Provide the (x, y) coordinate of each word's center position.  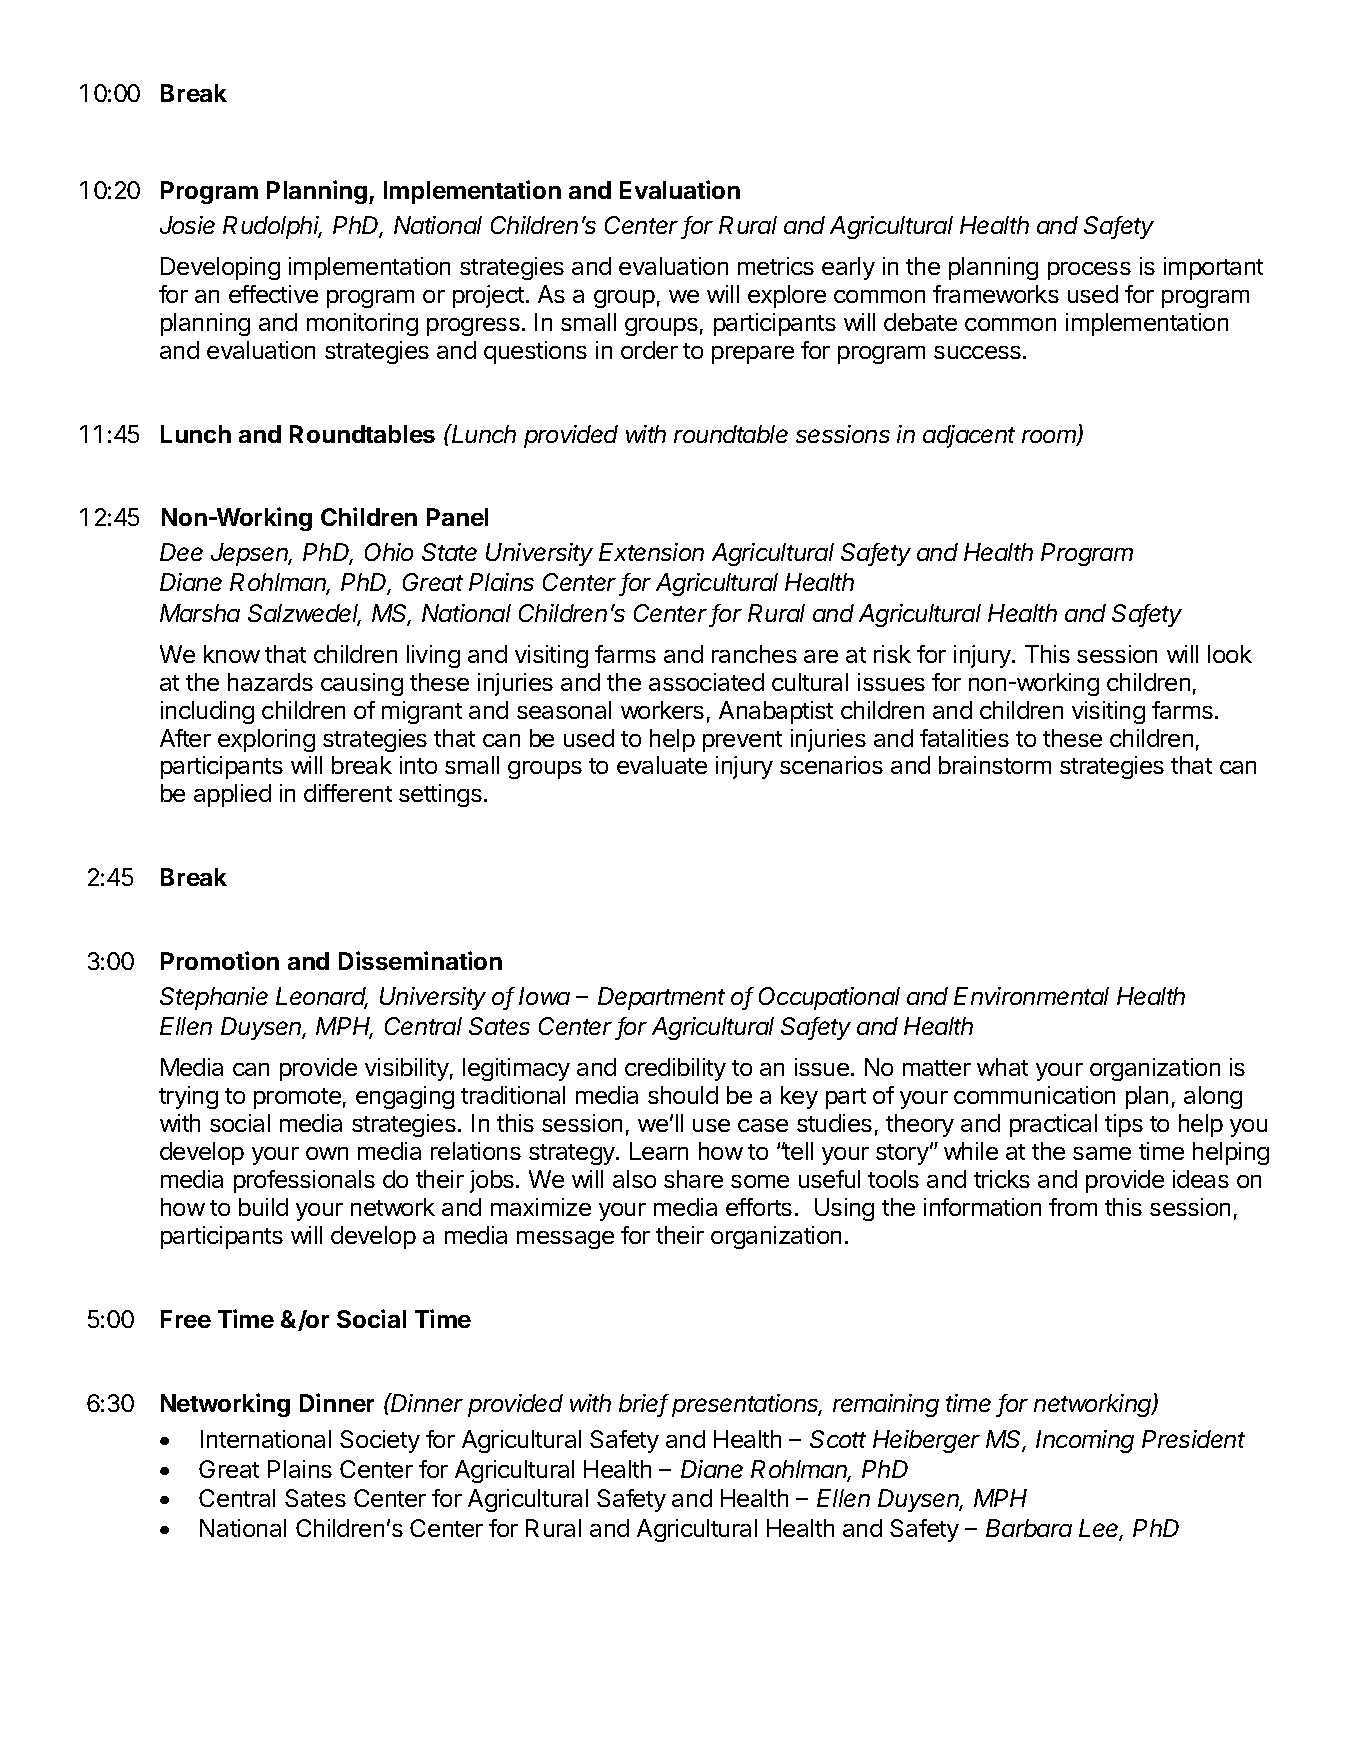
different (348, 793)
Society (380, 1441)
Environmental (1031, 996)
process (1089, 271)
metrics (776, 266)
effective (273, 294)
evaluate (662, 765)
